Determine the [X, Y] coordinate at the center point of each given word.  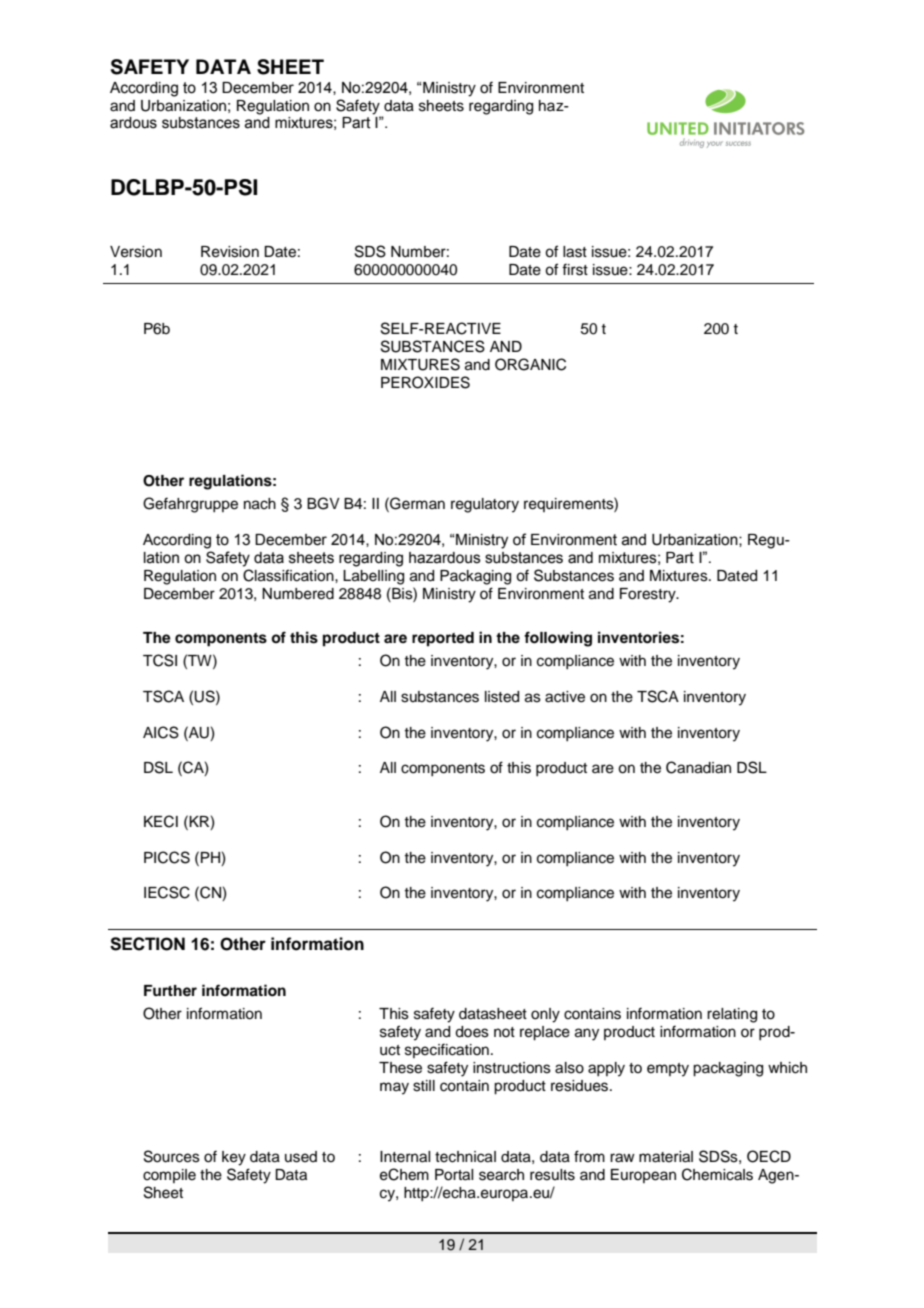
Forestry [649, 595]
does [472, 1032]
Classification [289, 575]
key [234, 1158]
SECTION [147, 944]
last [575, 252]
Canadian [698, 767]
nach [260, 504]
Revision [230, 252]
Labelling [373, 577]
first [575, 269]
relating [732, 1015]
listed [502, 697]
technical [465, 1157]
